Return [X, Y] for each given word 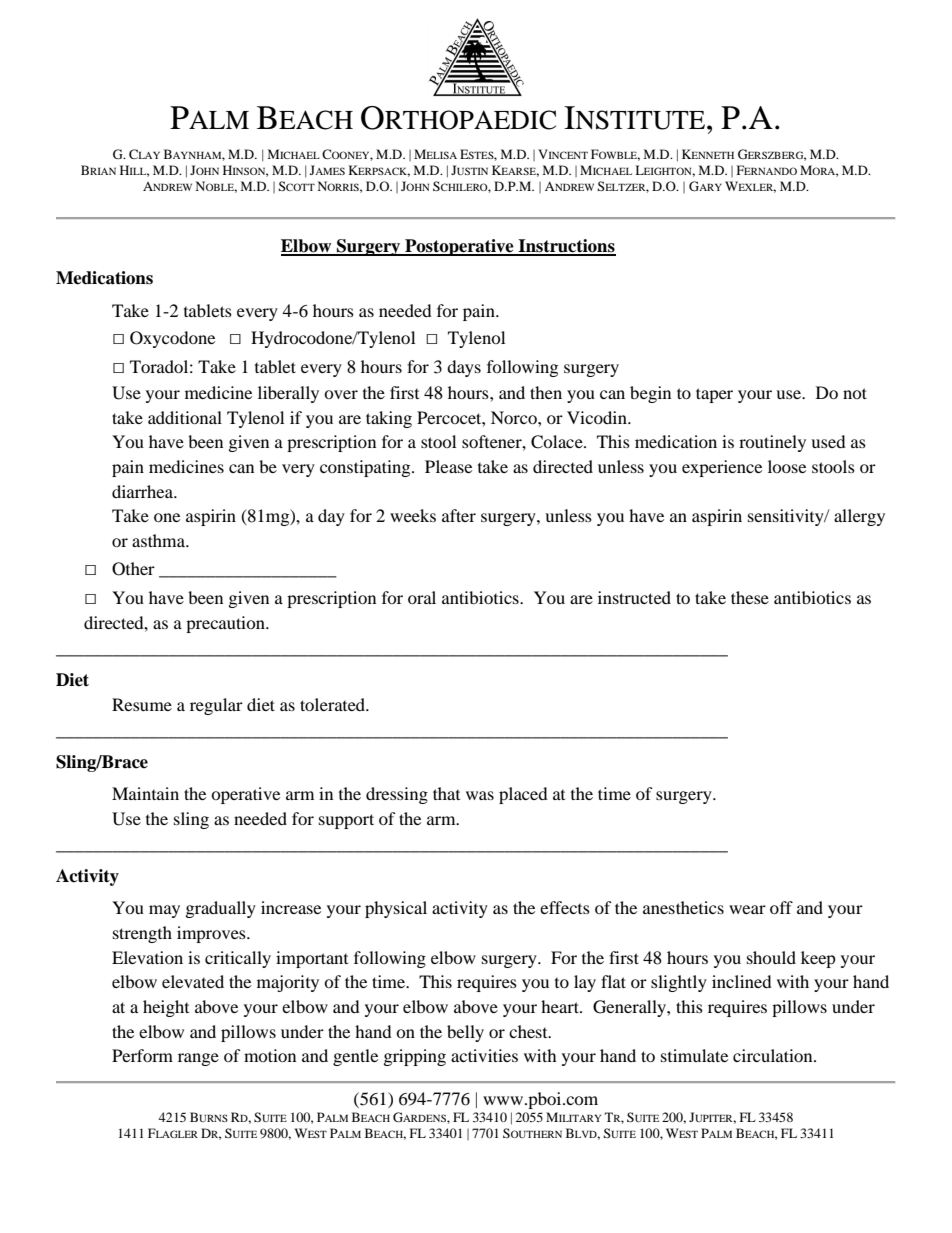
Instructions [566, 247]
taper [714, 395]
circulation [774, 1055]
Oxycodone [172, 339]
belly [465, 1033]
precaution [226, 624]
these [750, 597]
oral [422, 597]
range [198, 1059]
